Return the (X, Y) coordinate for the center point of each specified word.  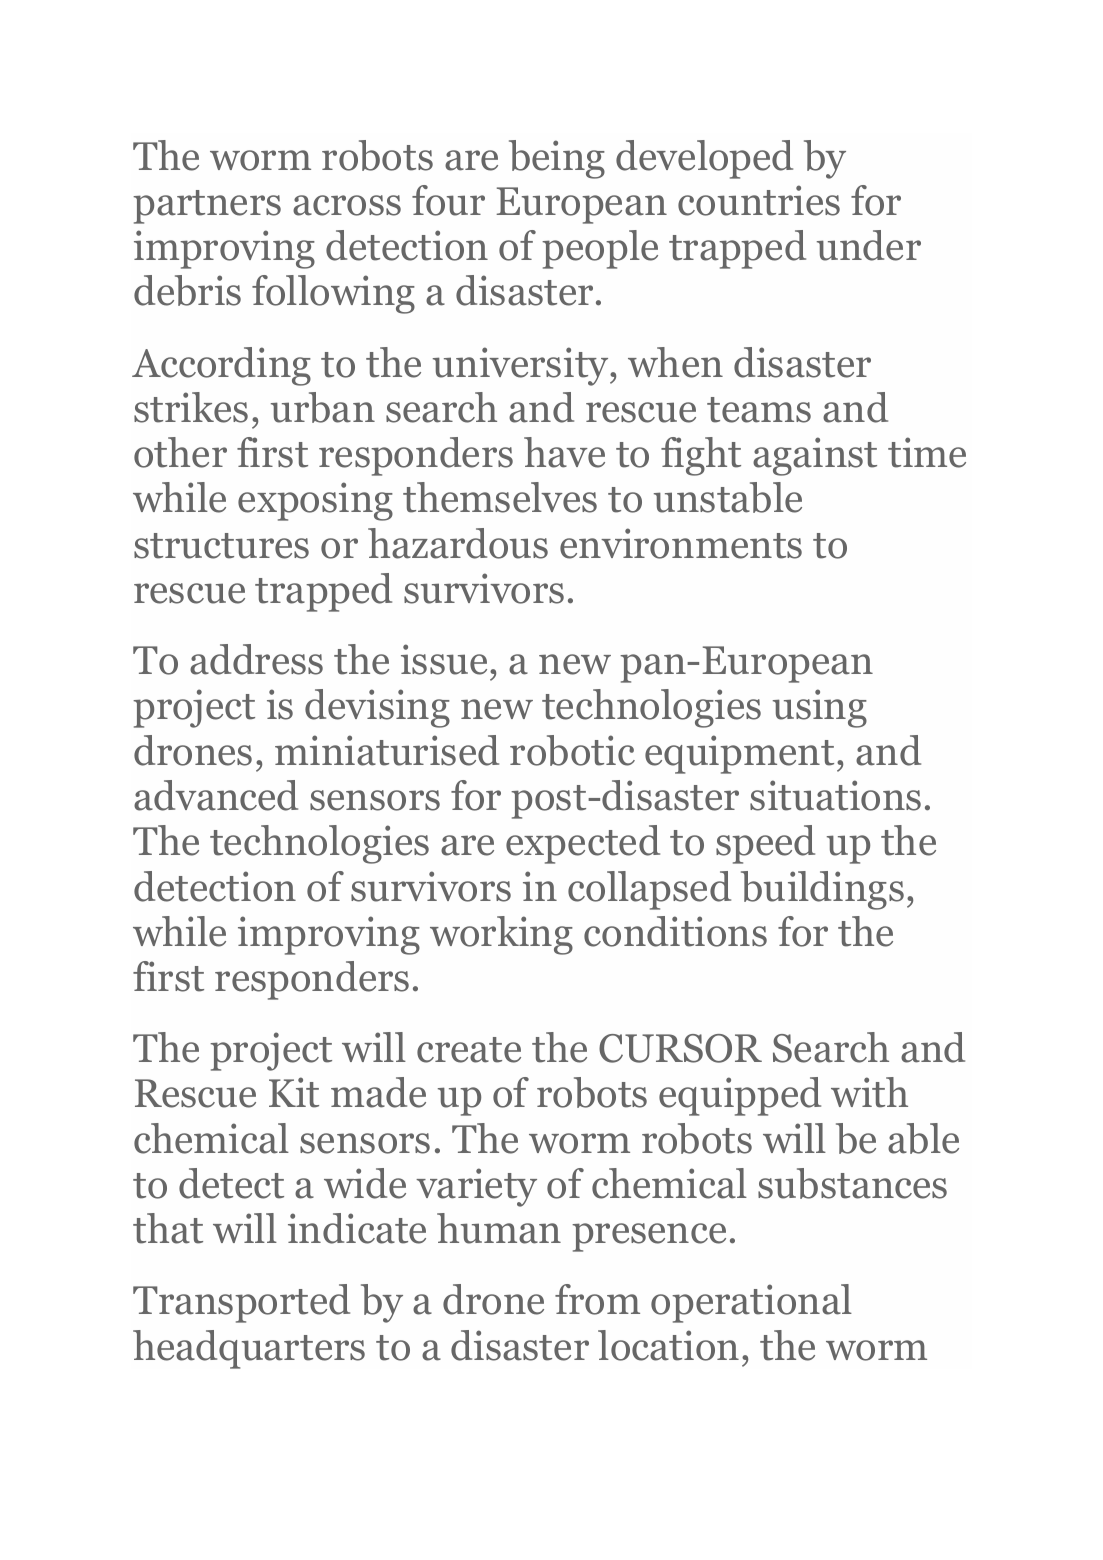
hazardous (458, 543)
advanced (216, 795)
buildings (822, 890)
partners (207, 207)
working (501, 935)
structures (221, 546)
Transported (241, 1303)
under (869, 245)
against (815, 456)
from (597, 1299)
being (557, 159)
